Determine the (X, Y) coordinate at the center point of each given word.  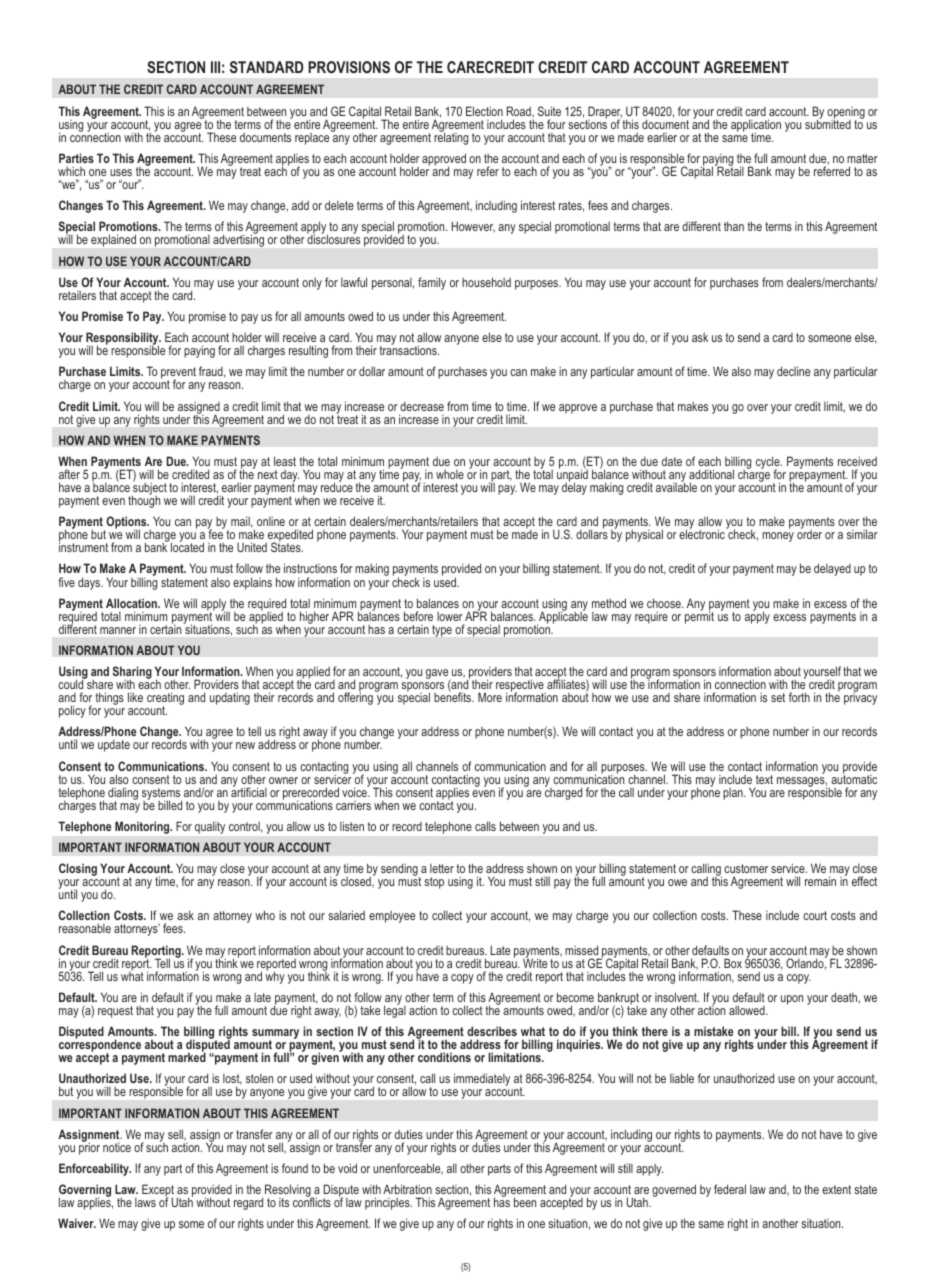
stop (434, 883)
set (778, 697)
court (815, 915)
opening (846, 114)
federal (730, 1189)
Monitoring (143, 827)
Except (158, 1192)
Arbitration (407, 1189)
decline (793, 371)
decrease (422, 406)
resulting (308, 351)
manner (118, 630)
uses (121, 172)
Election (484, 111)
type (442, 631)
